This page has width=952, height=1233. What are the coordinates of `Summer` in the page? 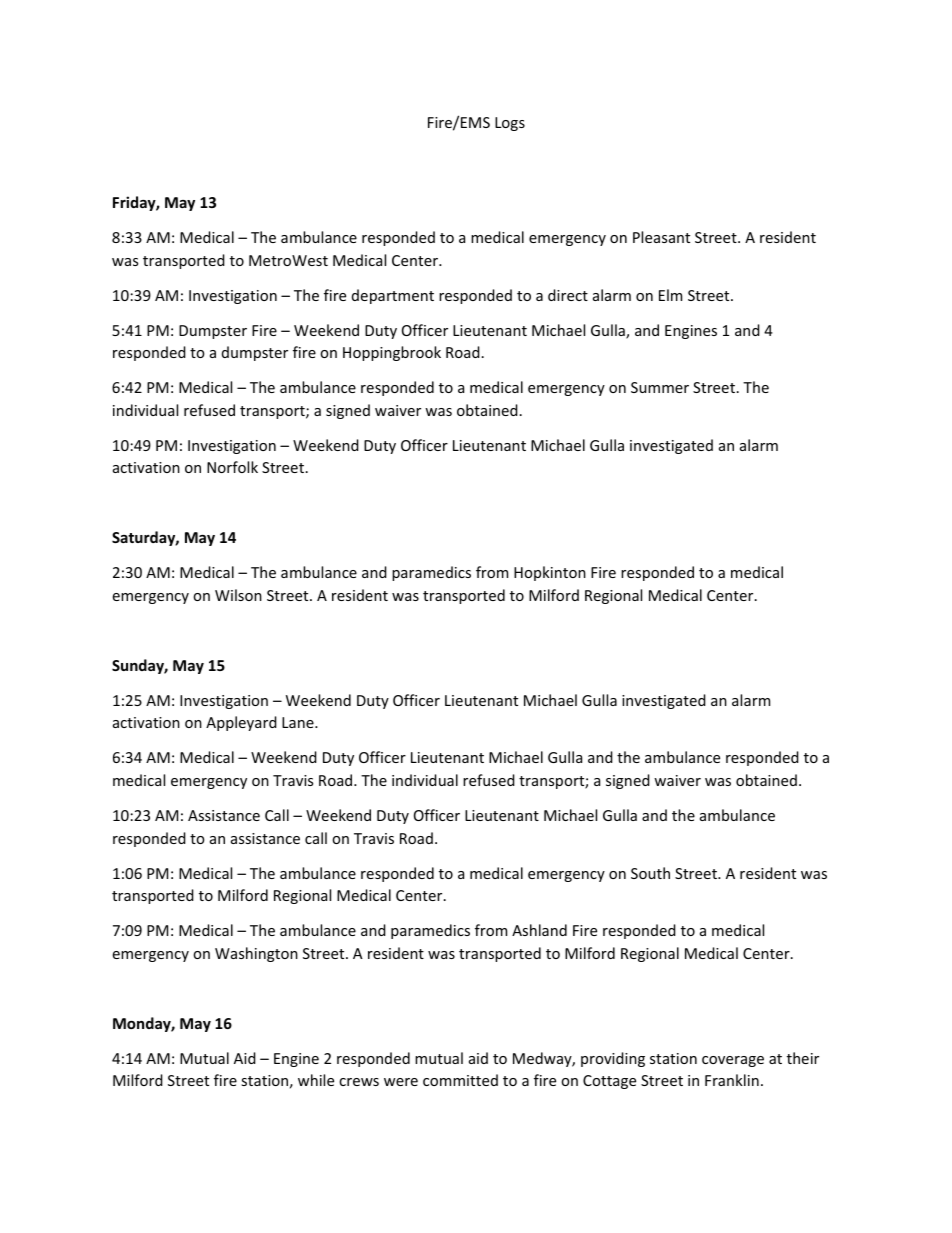 It's located at (660, 387).
